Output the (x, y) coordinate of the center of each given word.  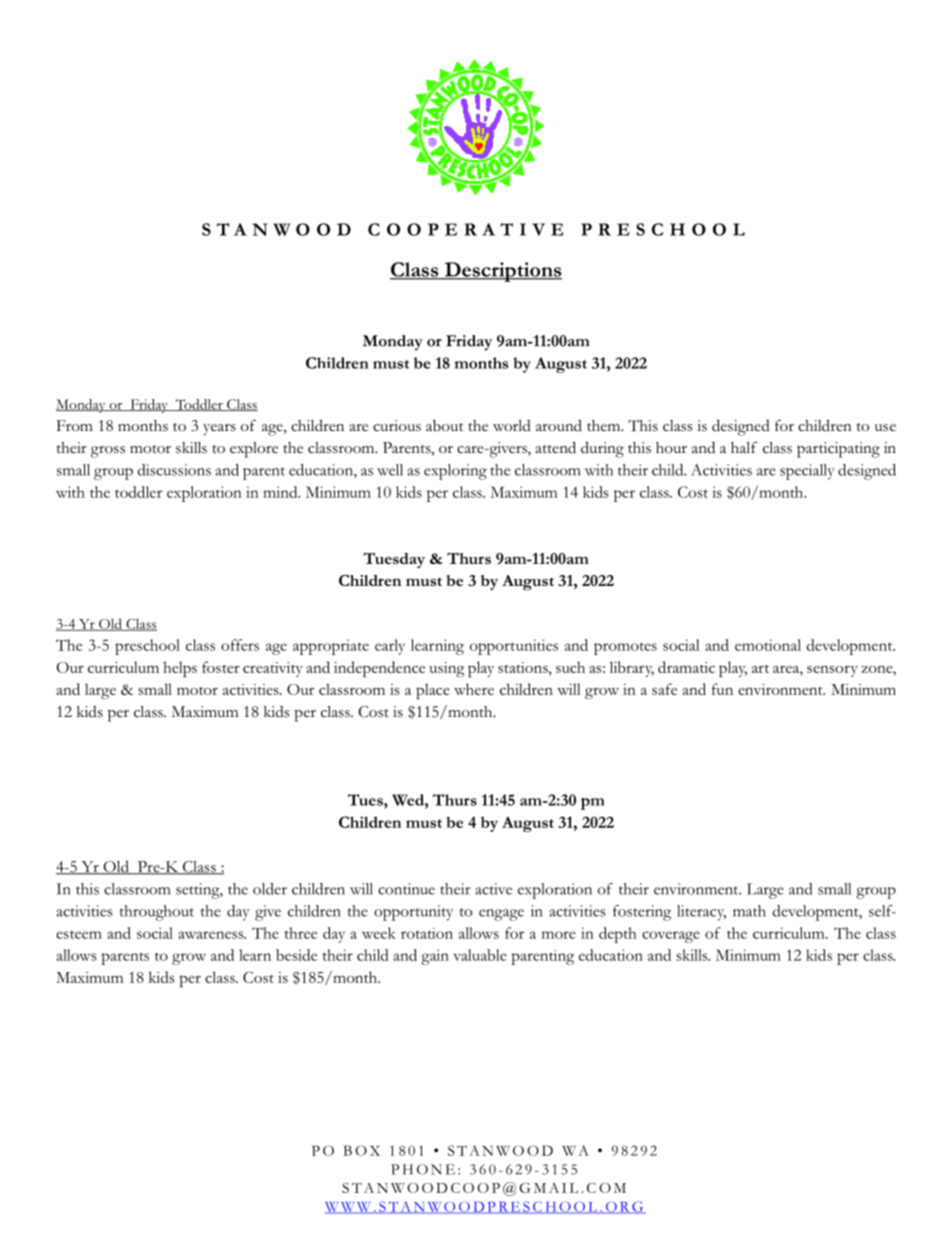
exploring (455, 472)
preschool (147, 647)
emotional (768, 645)
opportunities (514, 647)
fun (722, 689)
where (474, 689)
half (744, 447)
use (885, 428)
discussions (174, 470)
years (219, 429)
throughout (156, 913)
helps (180, 669)
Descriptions (502, 272)
